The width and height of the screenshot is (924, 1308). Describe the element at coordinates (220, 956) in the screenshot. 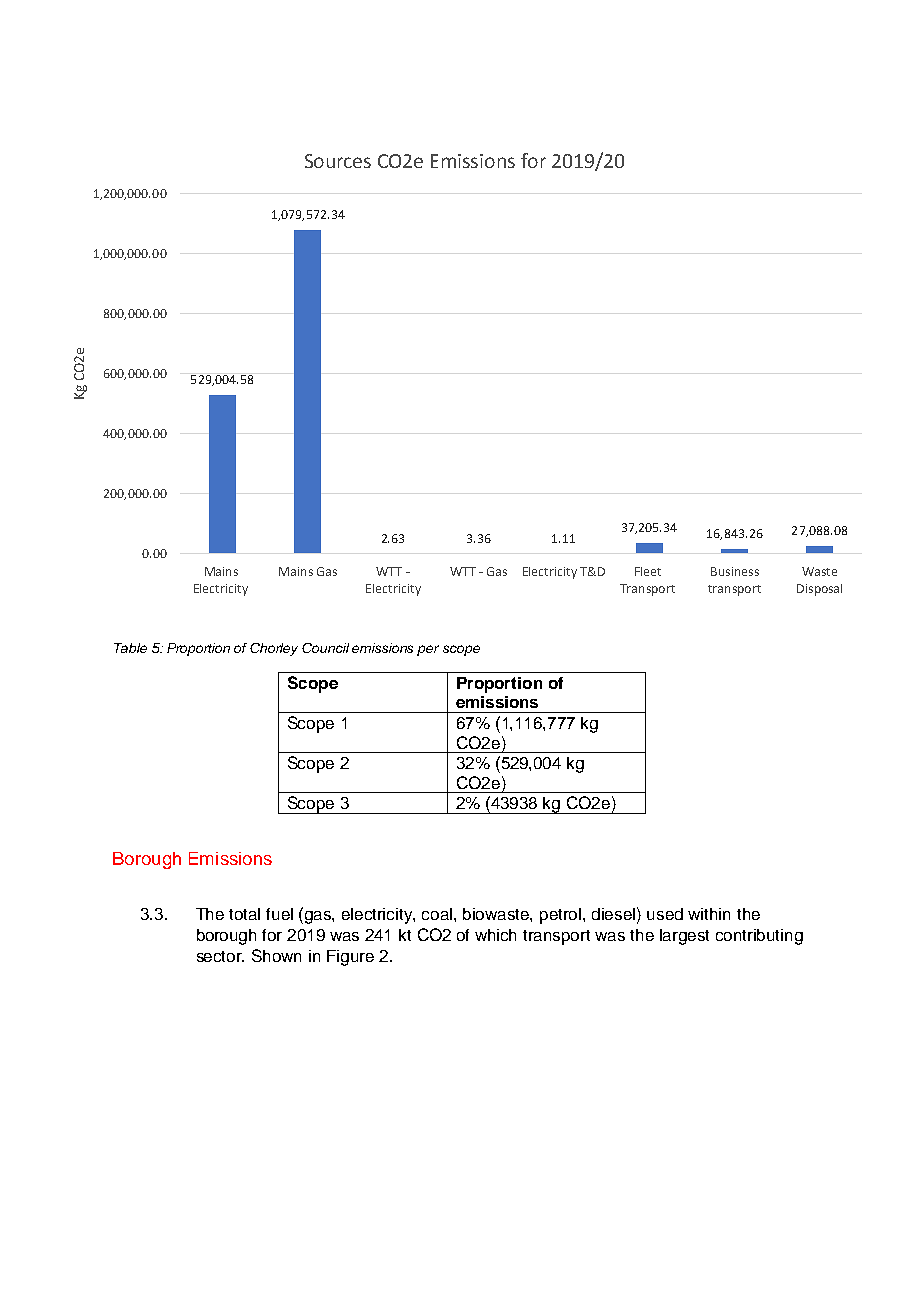

I see `sector` at that location.
